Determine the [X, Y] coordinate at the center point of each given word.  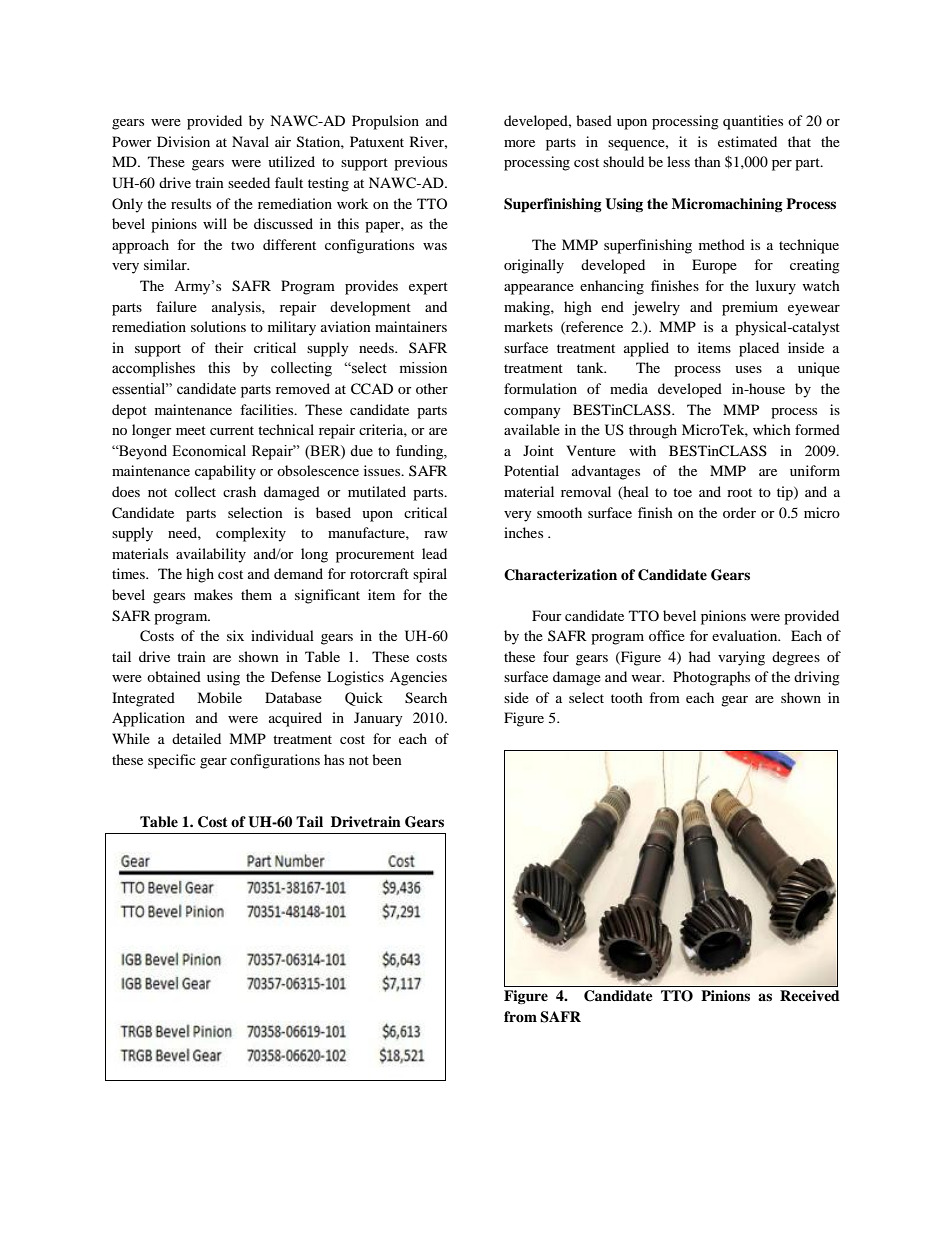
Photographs [711, 678]
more [519, 143]
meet [191, 430]
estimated [747, 141]
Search [426, 698]
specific [172, 761]
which [772, 429]
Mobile [219, 697]
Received [810, 995]
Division [183, 141]
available [532, 429]
